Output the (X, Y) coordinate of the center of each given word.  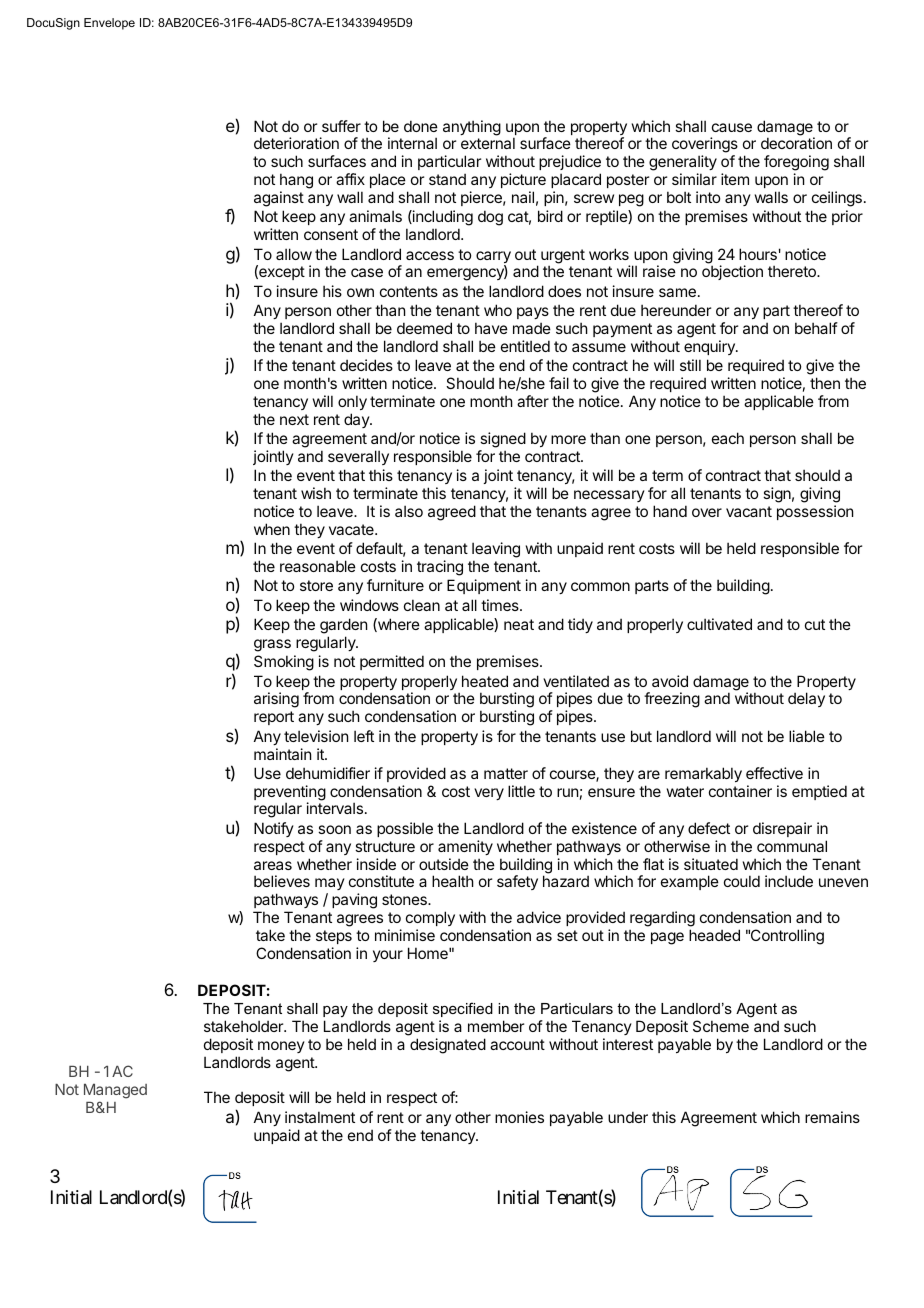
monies (519, 1117)
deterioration (296, 143)
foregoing (796, 164)
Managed (115, 1091)
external (488, 143)
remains (832, 1117)
